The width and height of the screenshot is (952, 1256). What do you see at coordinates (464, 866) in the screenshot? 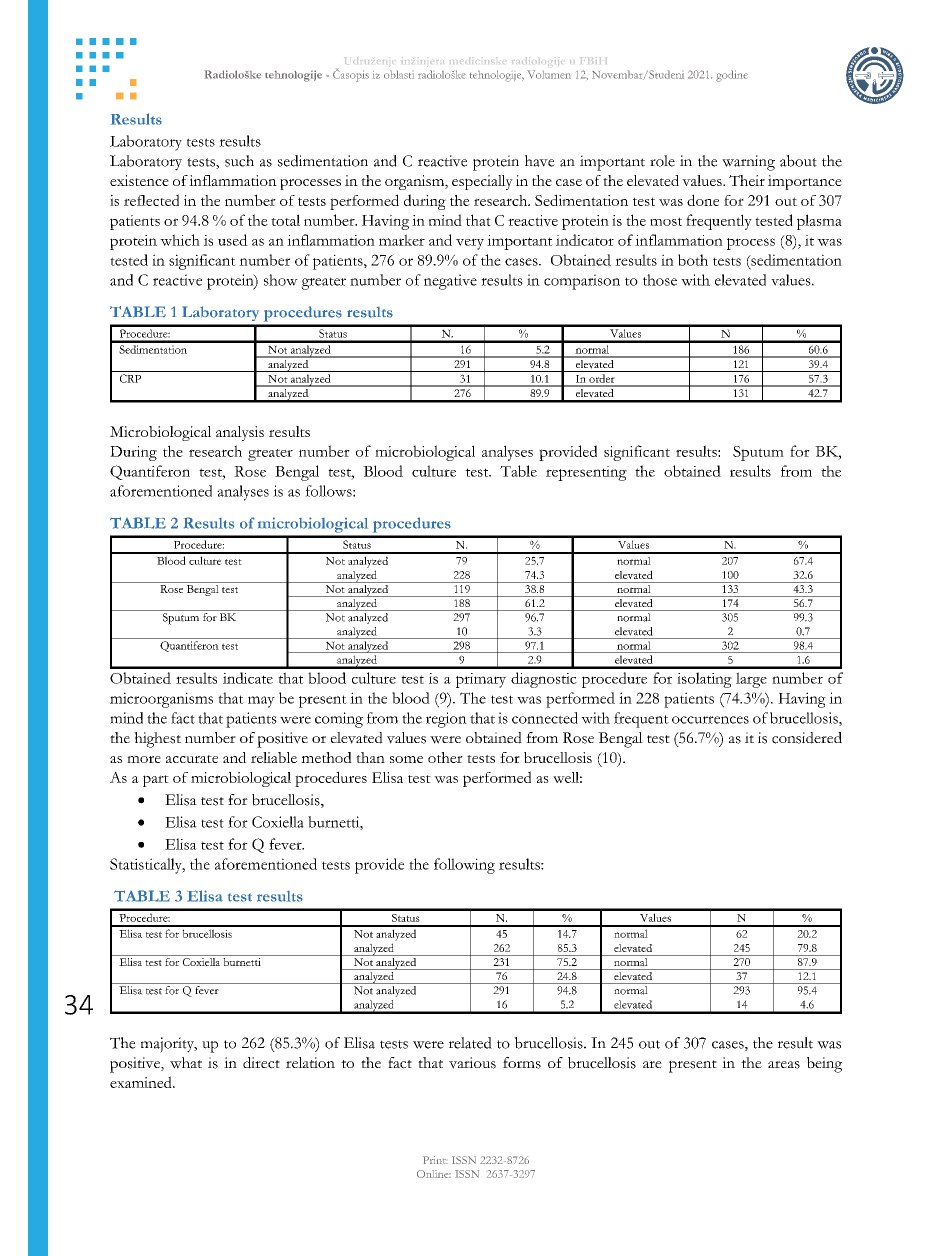
I see `following` at bounding box center [464, 866].
